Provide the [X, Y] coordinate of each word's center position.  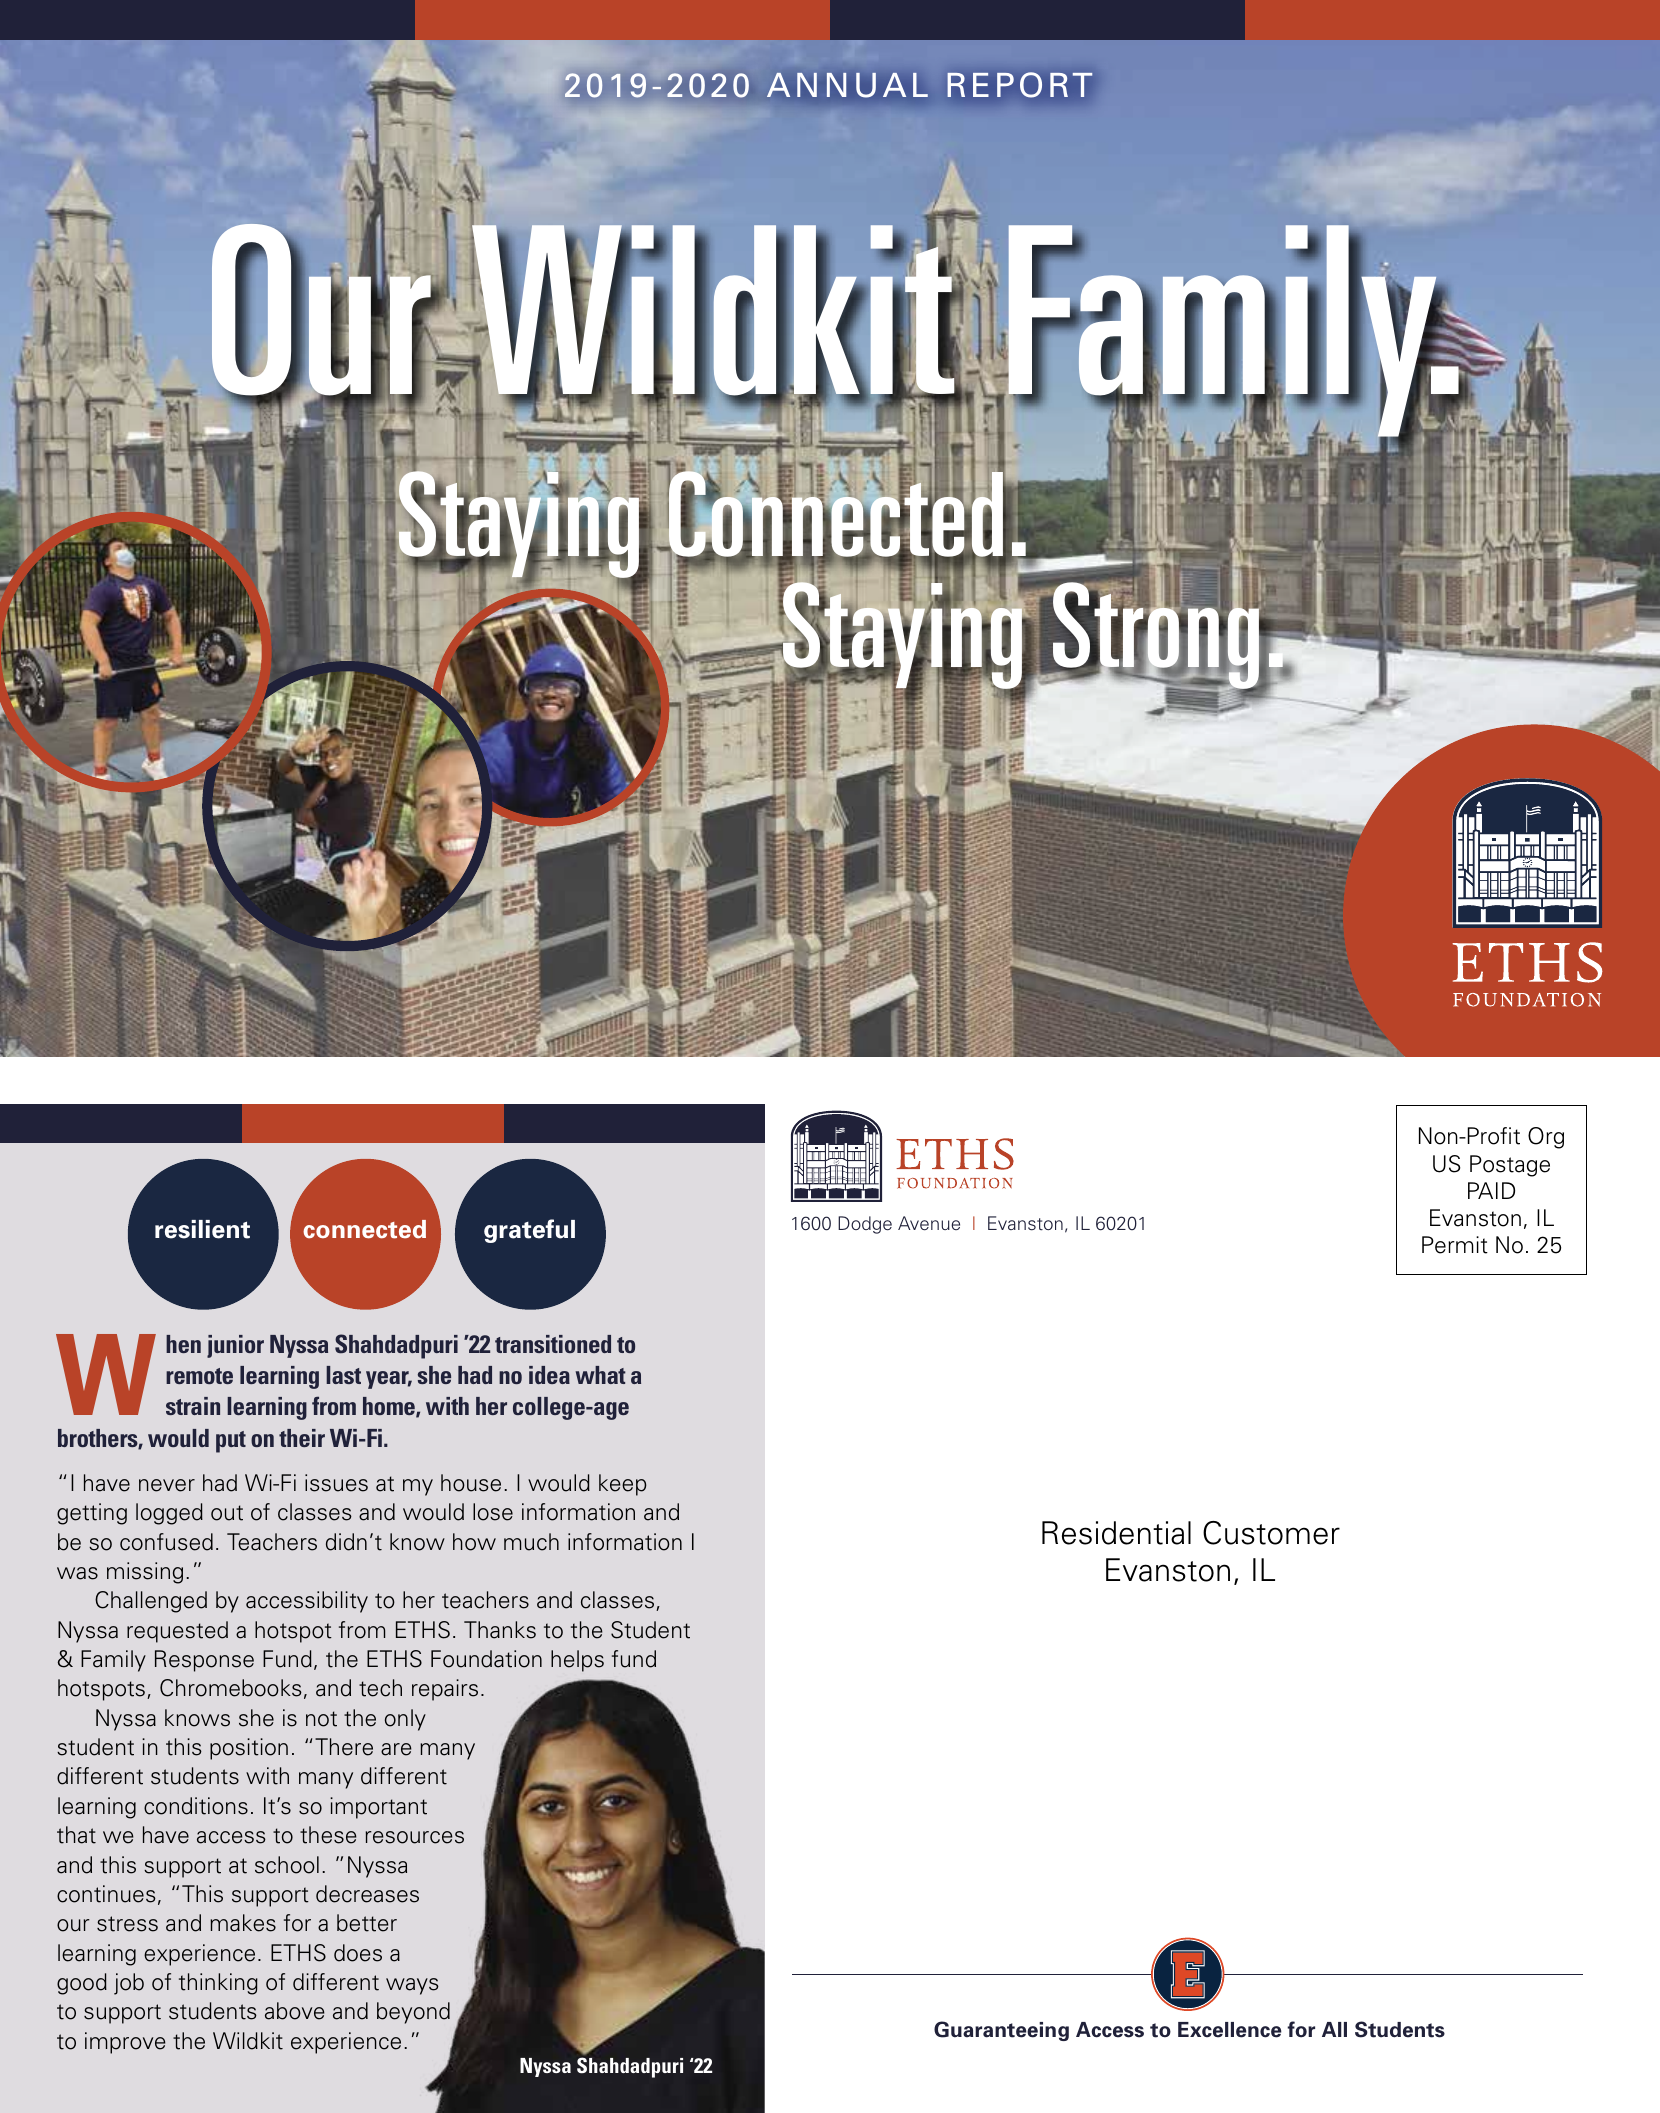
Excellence [1230, 2030]
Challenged [151, 1602]
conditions [196, 1806]
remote [199, 1376]
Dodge [865, 1225]
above [295, 2011]
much [531, 1542]
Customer [1271, 1533]
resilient [202, 1229]
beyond [413, 2013]
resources [414, 1837]
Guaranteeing [1001, 2031]
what [600, 1375]
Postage [1510, 1166]
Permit [1455, 1245]
